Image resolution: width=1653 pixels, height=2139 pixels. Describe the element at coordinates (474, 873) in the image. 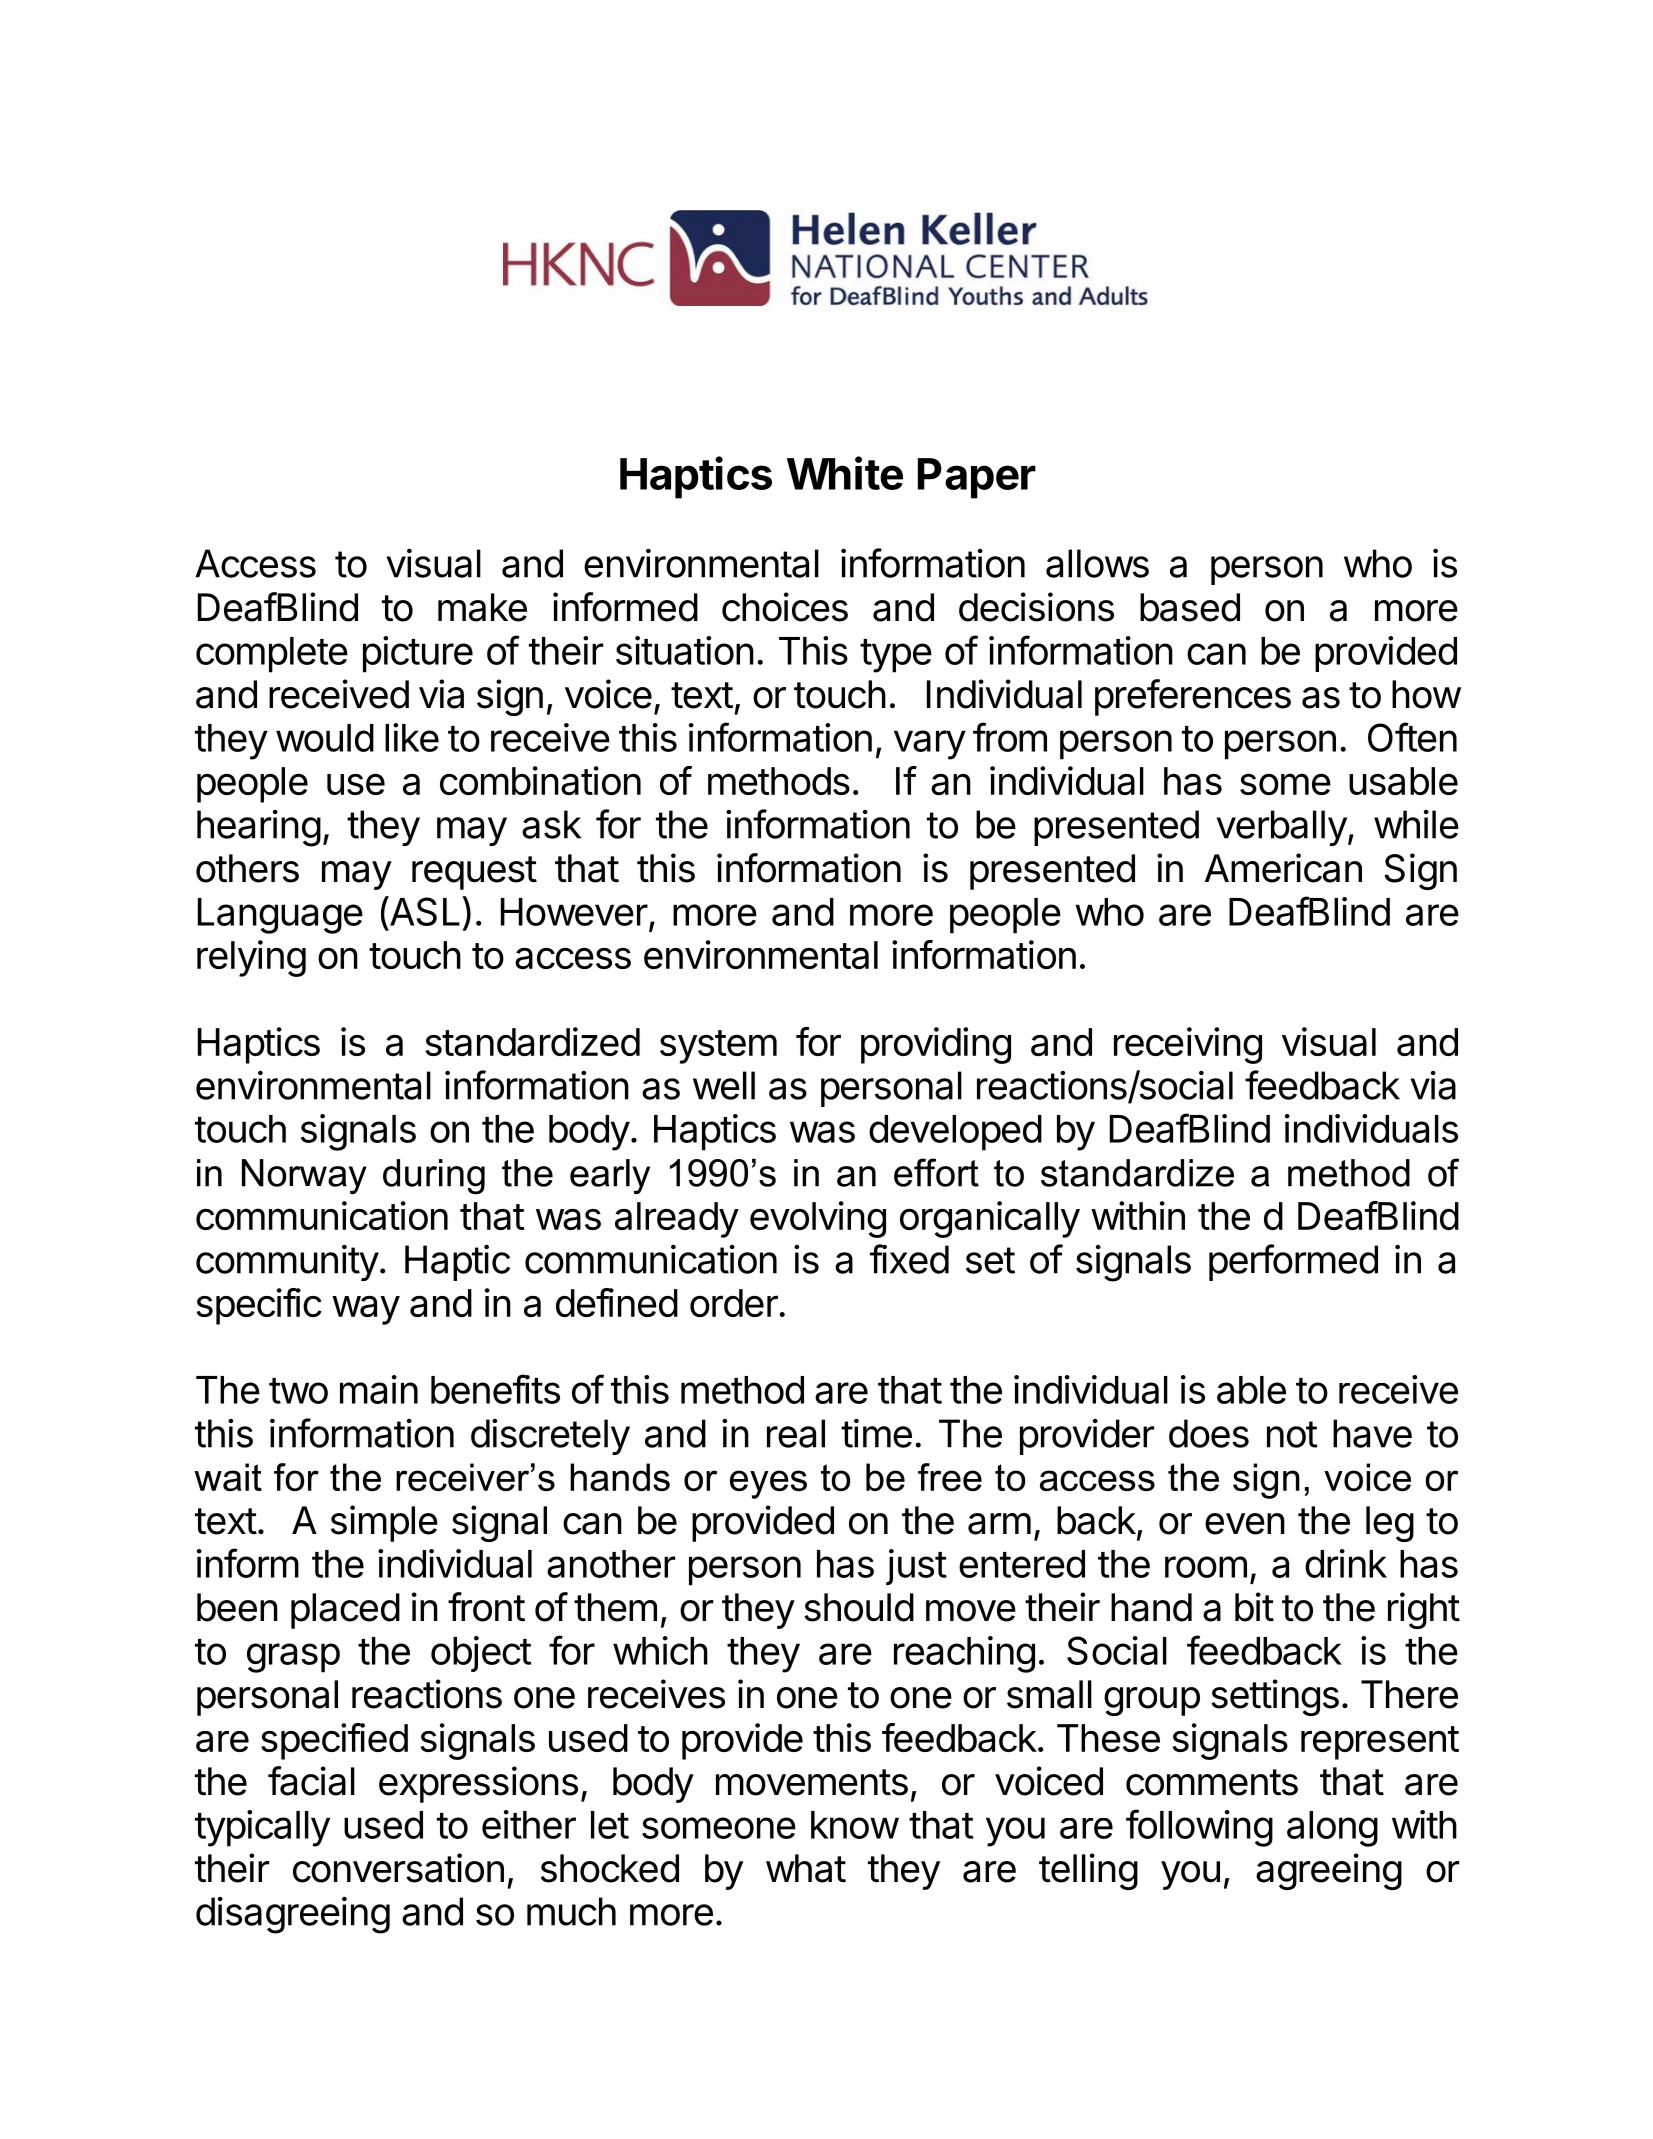

I see `request` at that location.
